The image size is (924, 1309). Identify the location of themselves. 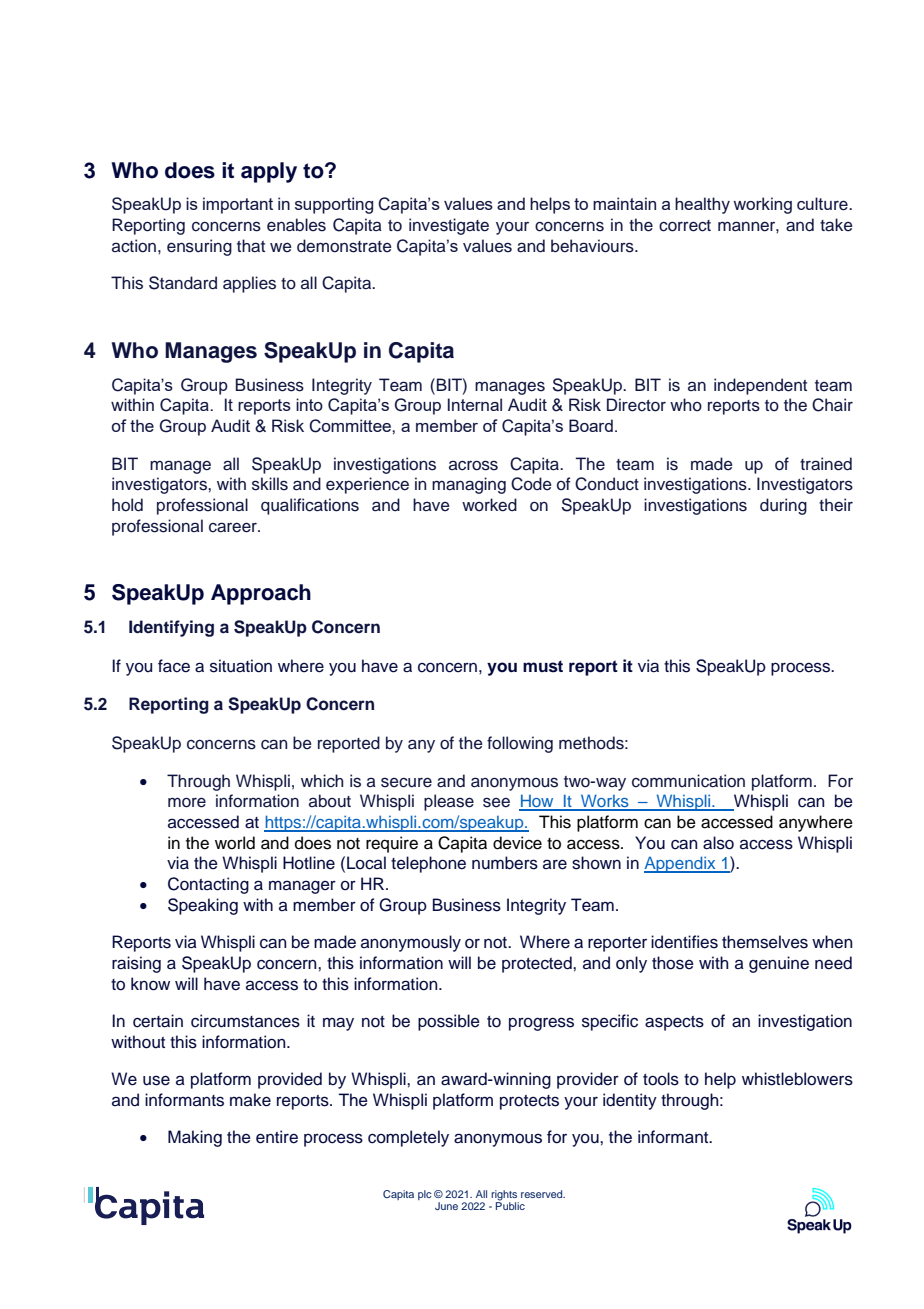
(765, 942).
